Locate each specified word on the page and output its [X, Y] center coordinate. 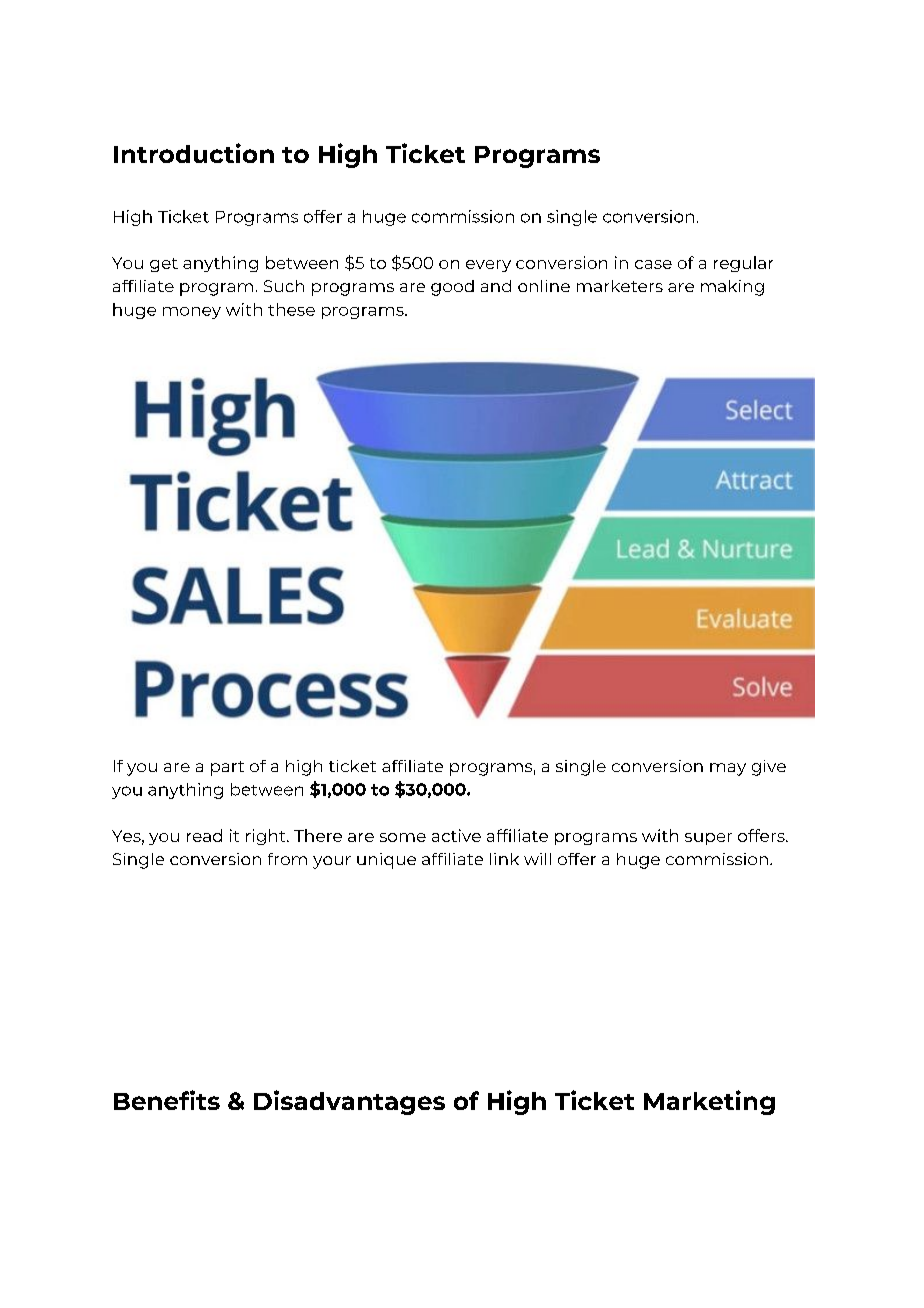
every [488, 266]
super [708, 839]
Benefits [167, 1100]
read [204, 835]
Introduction [194, 153]
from [287, 859]
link [504, 859]
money [192, 313]
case [653, 264]
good [452, 288]
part [227, 768]
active [456, 835]
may [728, 769]
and [496, 286]
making [732, 288]
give [769, 768]
